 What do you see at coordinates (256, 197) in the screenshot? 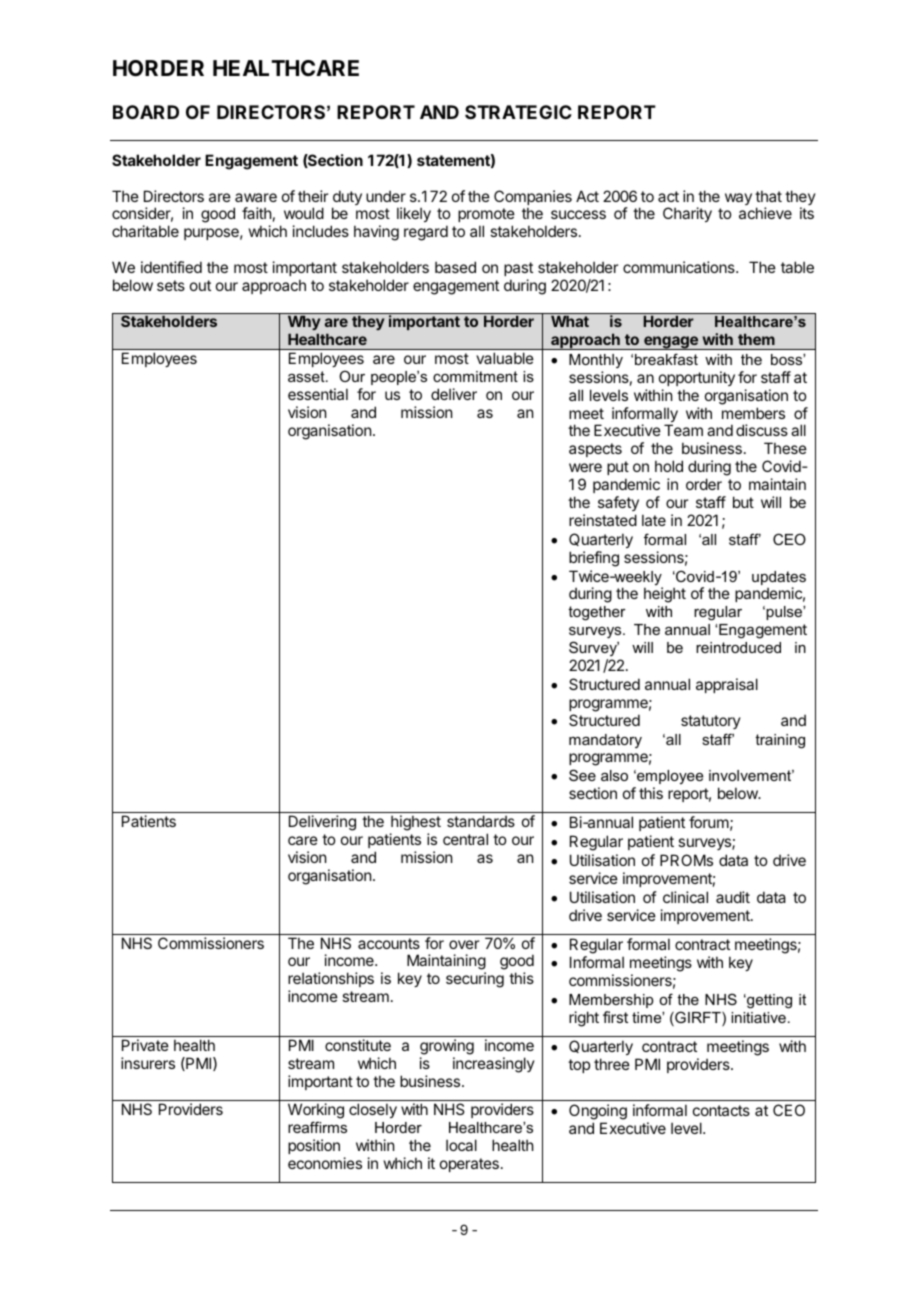
I see `aware` at bounding box center [256, 197].
